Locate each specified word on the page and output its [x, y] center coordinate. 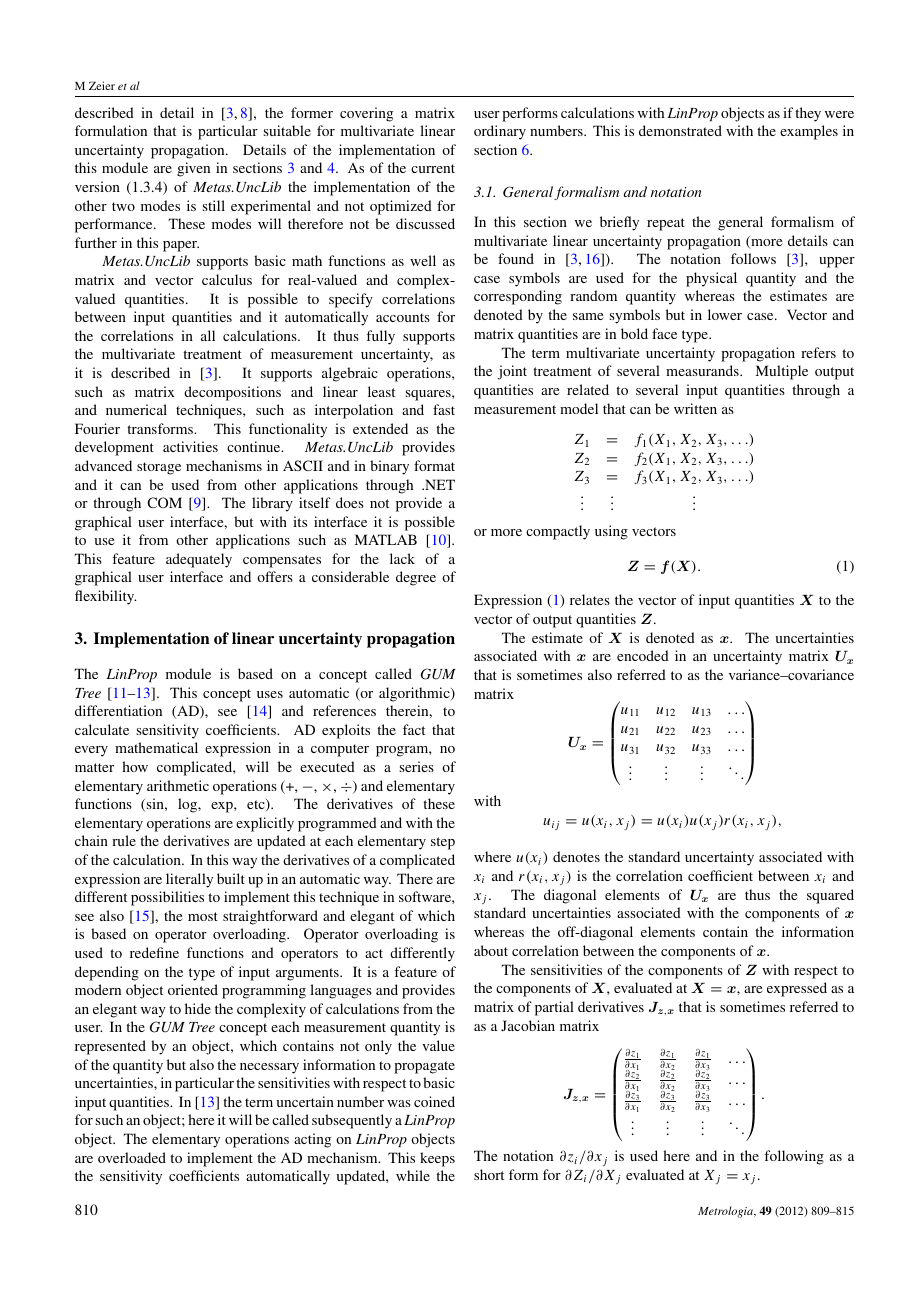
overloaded [132, 1157]
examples [809, 132]
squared [830, 896]
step [443, 843]
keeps [437, 1159]
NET [439, 484]
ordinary [500, 132]
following [794, 1157]
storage [159, 468]
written [695, 408]
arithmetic [178, 785]
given [193, 169]
